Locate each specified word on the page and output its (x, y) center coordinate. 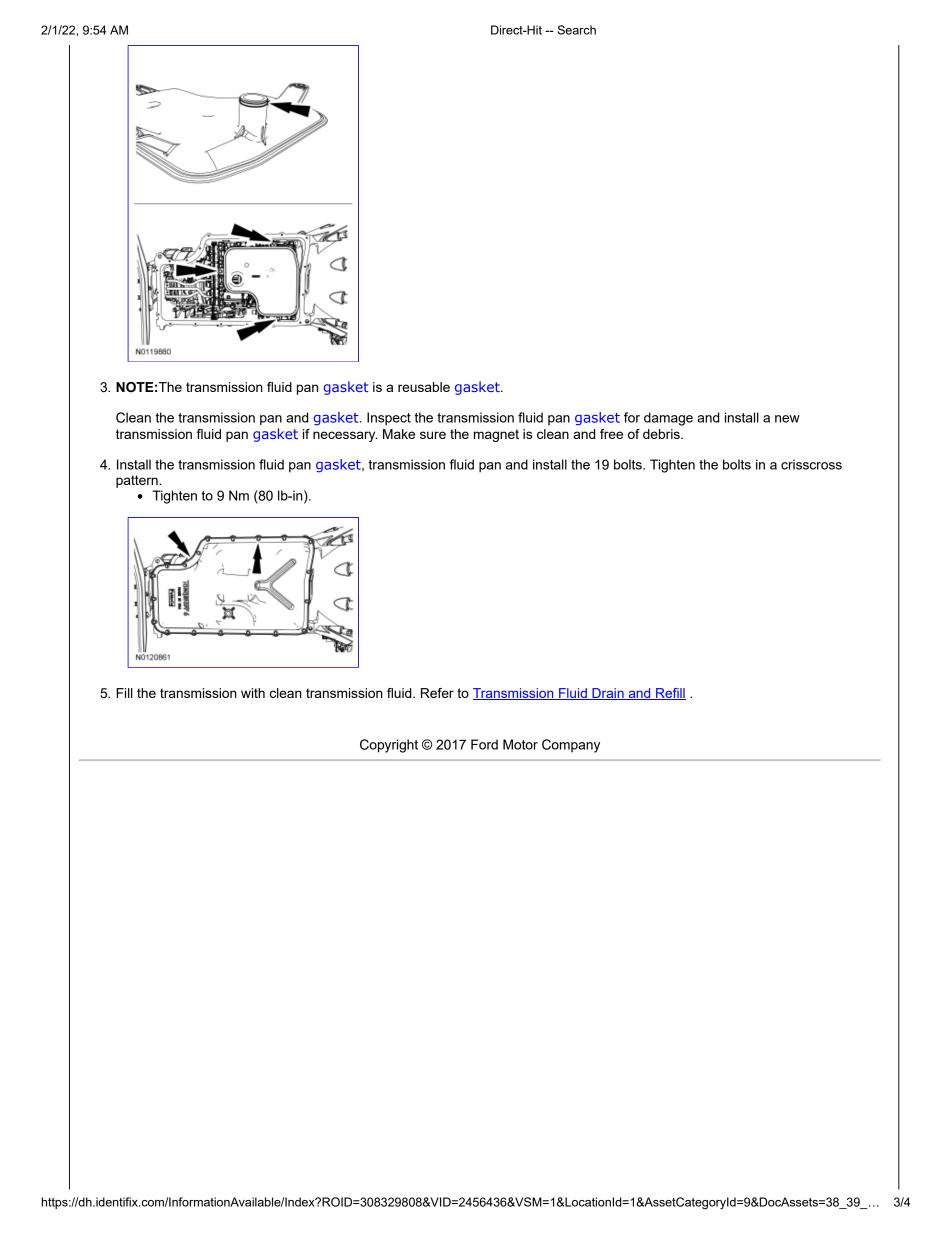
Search (577, 30)
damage (668, 419)
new (787, 419)
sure (433, 435)
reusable (424, 387)
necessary (345, 436)
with (253, 693)
